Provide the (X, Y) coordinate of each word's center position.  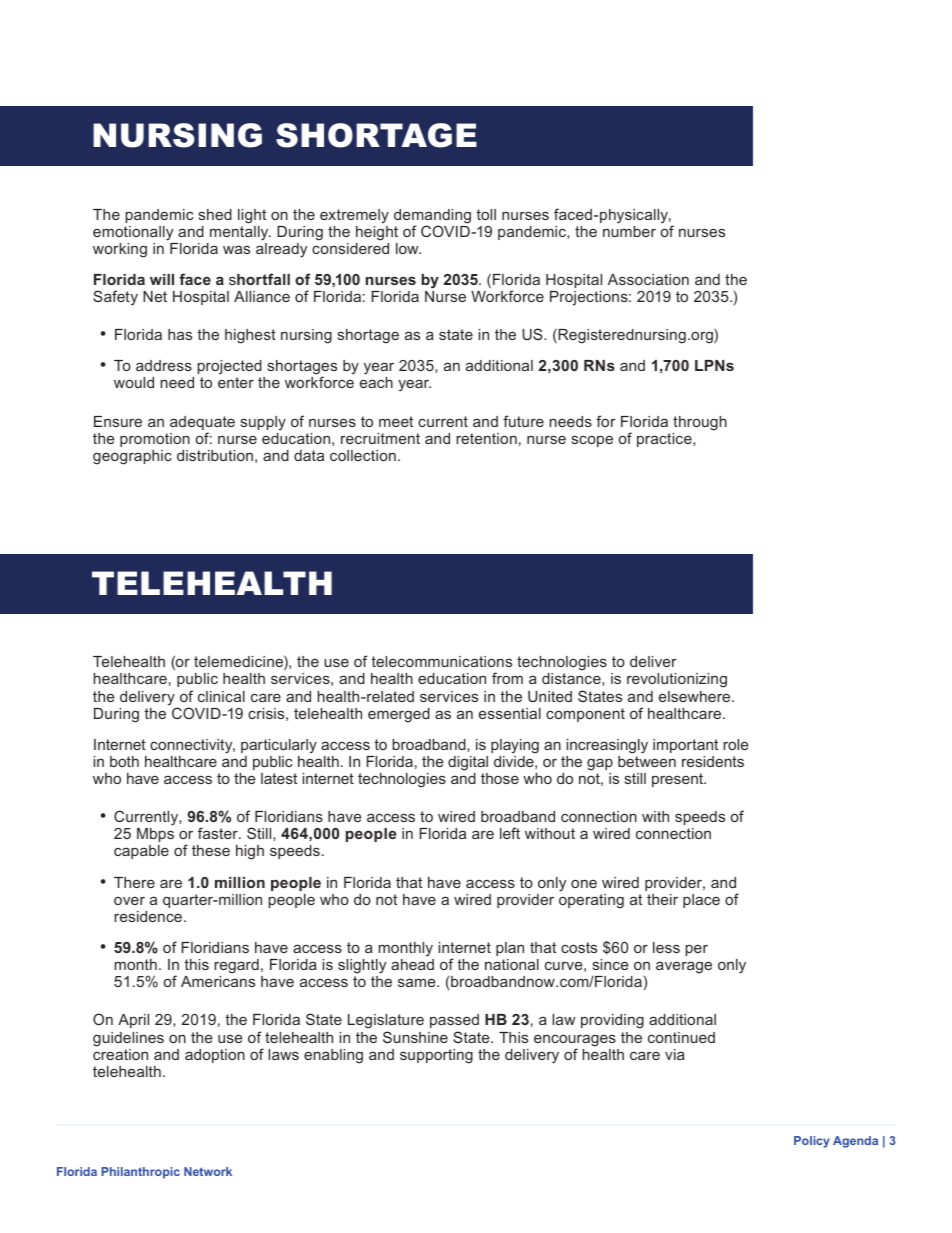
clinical (221, 696)
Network (208, 1171)
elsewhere (696, 696)
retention (486, 438)
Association (648, 279)
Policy (812, 1142)
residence (148, 916)
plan (510, 949)
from (507, 678)
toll (486, 214)
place (701, 901)
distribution (215, 455)
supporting (436, 1056)
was (236, 249)
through (700, 423)
